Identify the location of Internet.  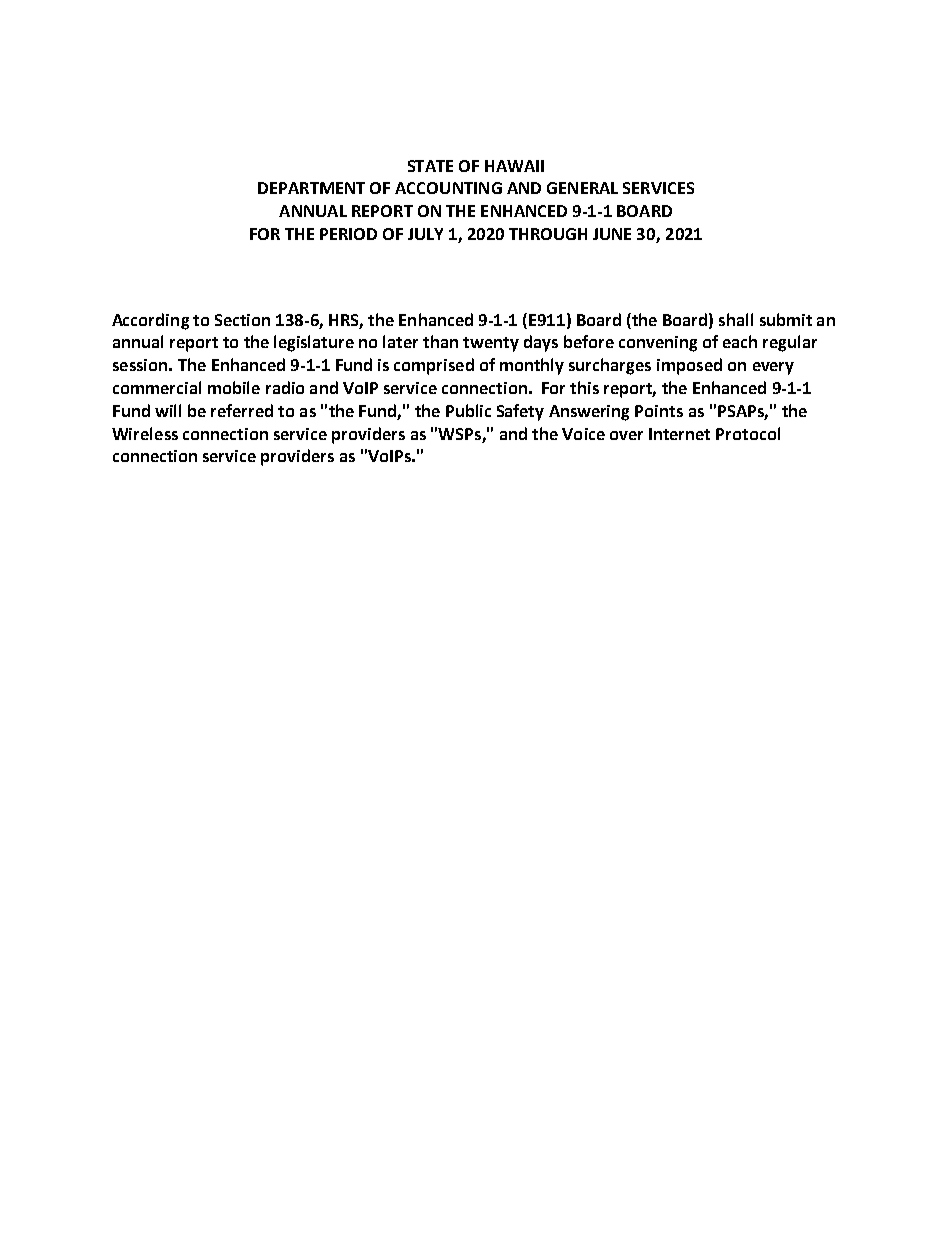
(679, 434).
